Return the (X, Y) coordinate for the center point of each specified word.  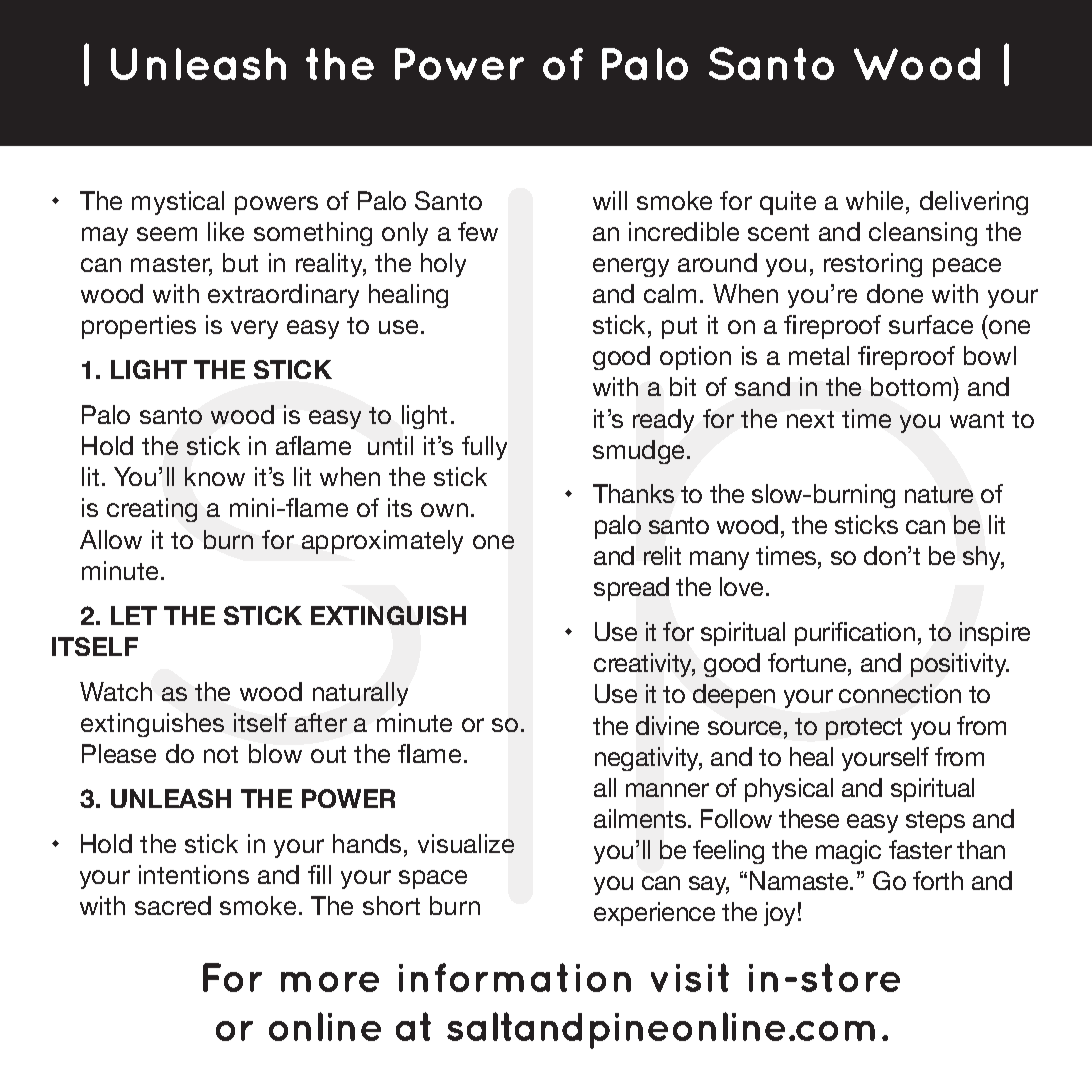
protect (864, 729)
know (215, 476)
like (226, 231)
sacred (173, 905)
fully (484, 448)
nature (939, 494)
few (478, 231)
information (515, 977)
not (221, 754)
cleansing (923, 234)
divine (667, 725)
